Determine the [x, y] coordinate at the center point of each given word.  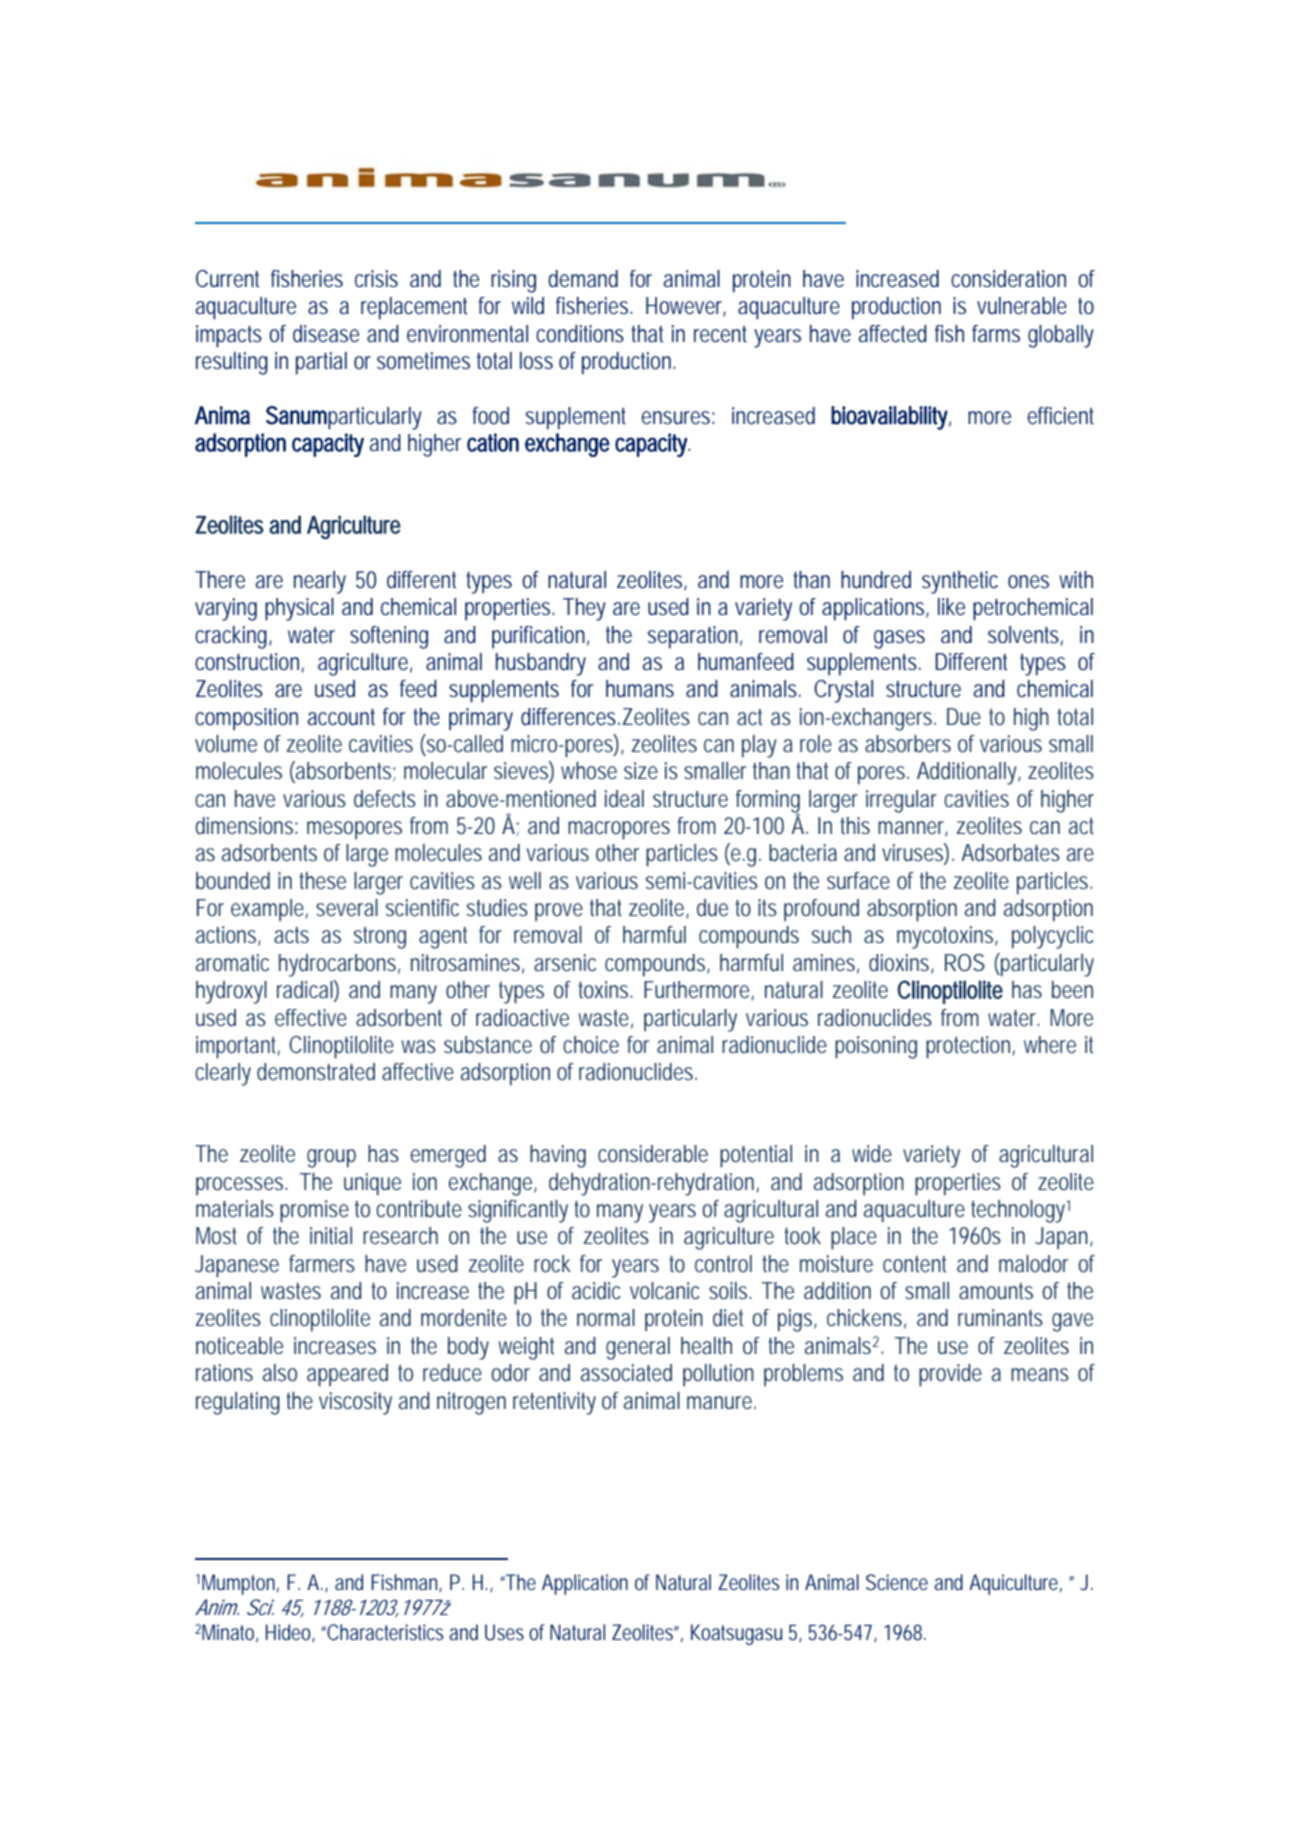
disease [326, 334]
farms [996, 333]
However [686, 307]
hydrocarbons [339, 965]
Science [897, 1582]
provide [950, 1375]
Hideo [290, 1633]
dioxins [901, 963]
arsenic [565, 962]
